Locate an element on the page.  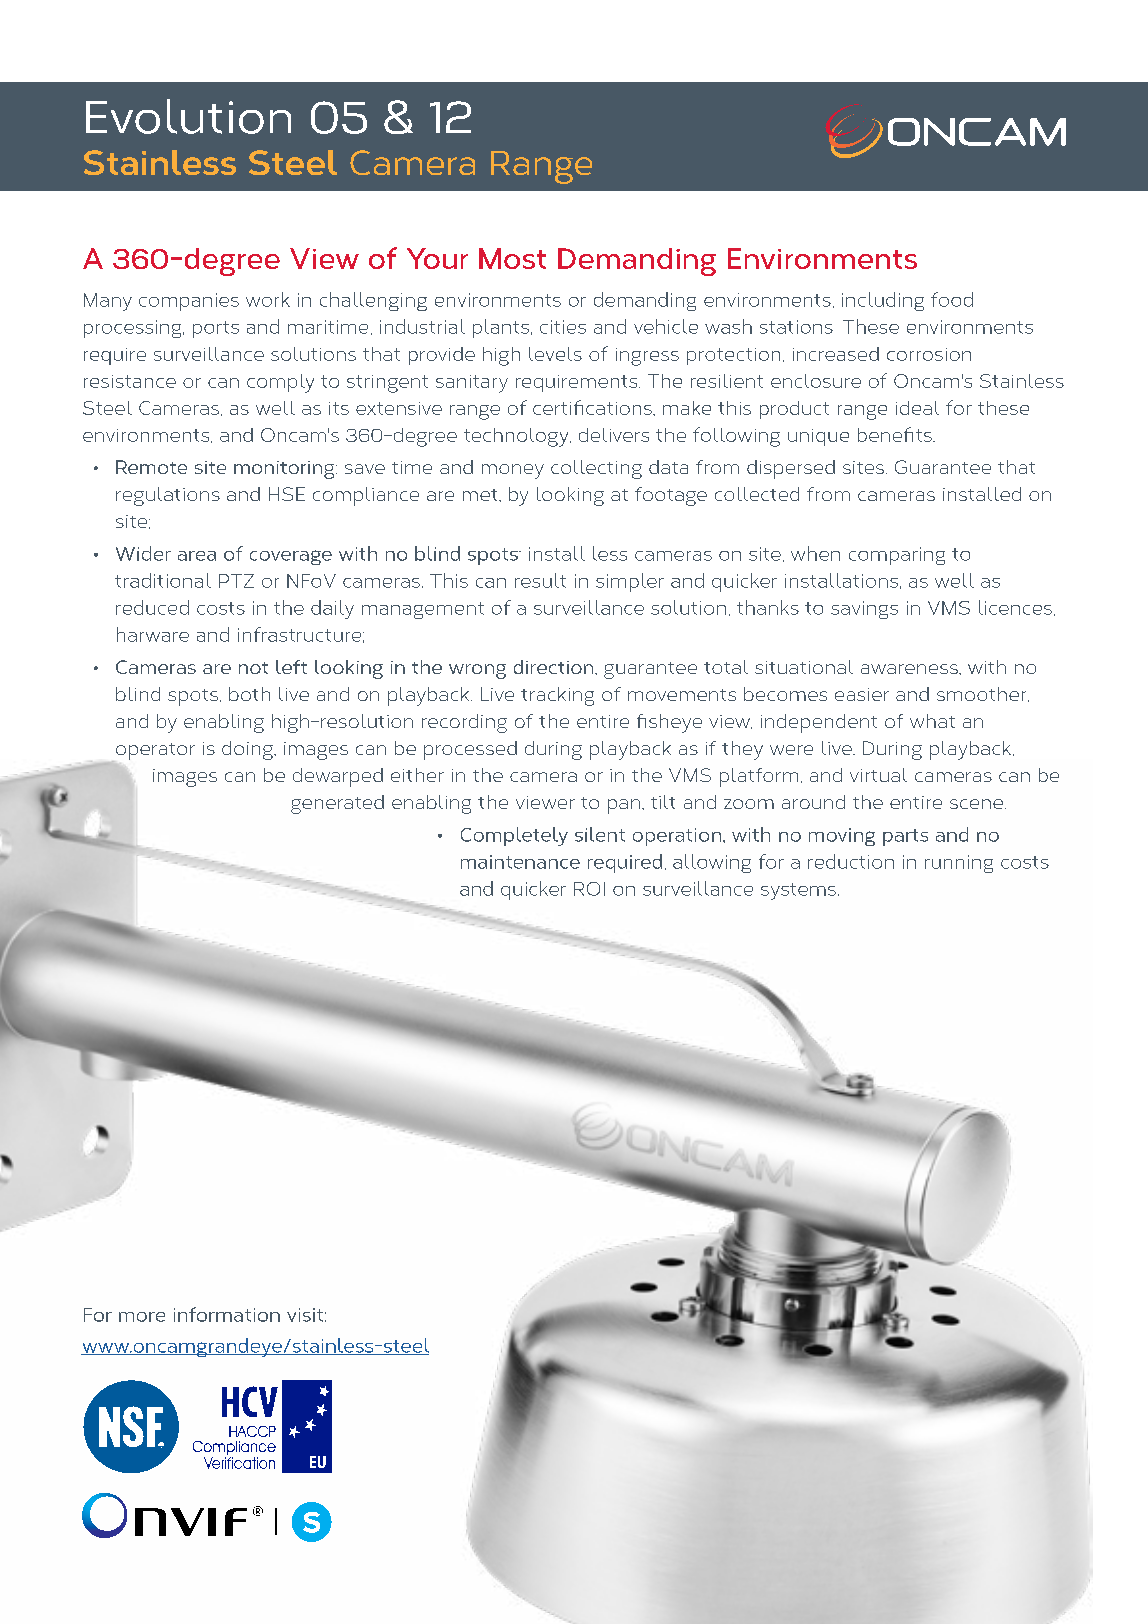
Most is located at coordinates (512, 258).
